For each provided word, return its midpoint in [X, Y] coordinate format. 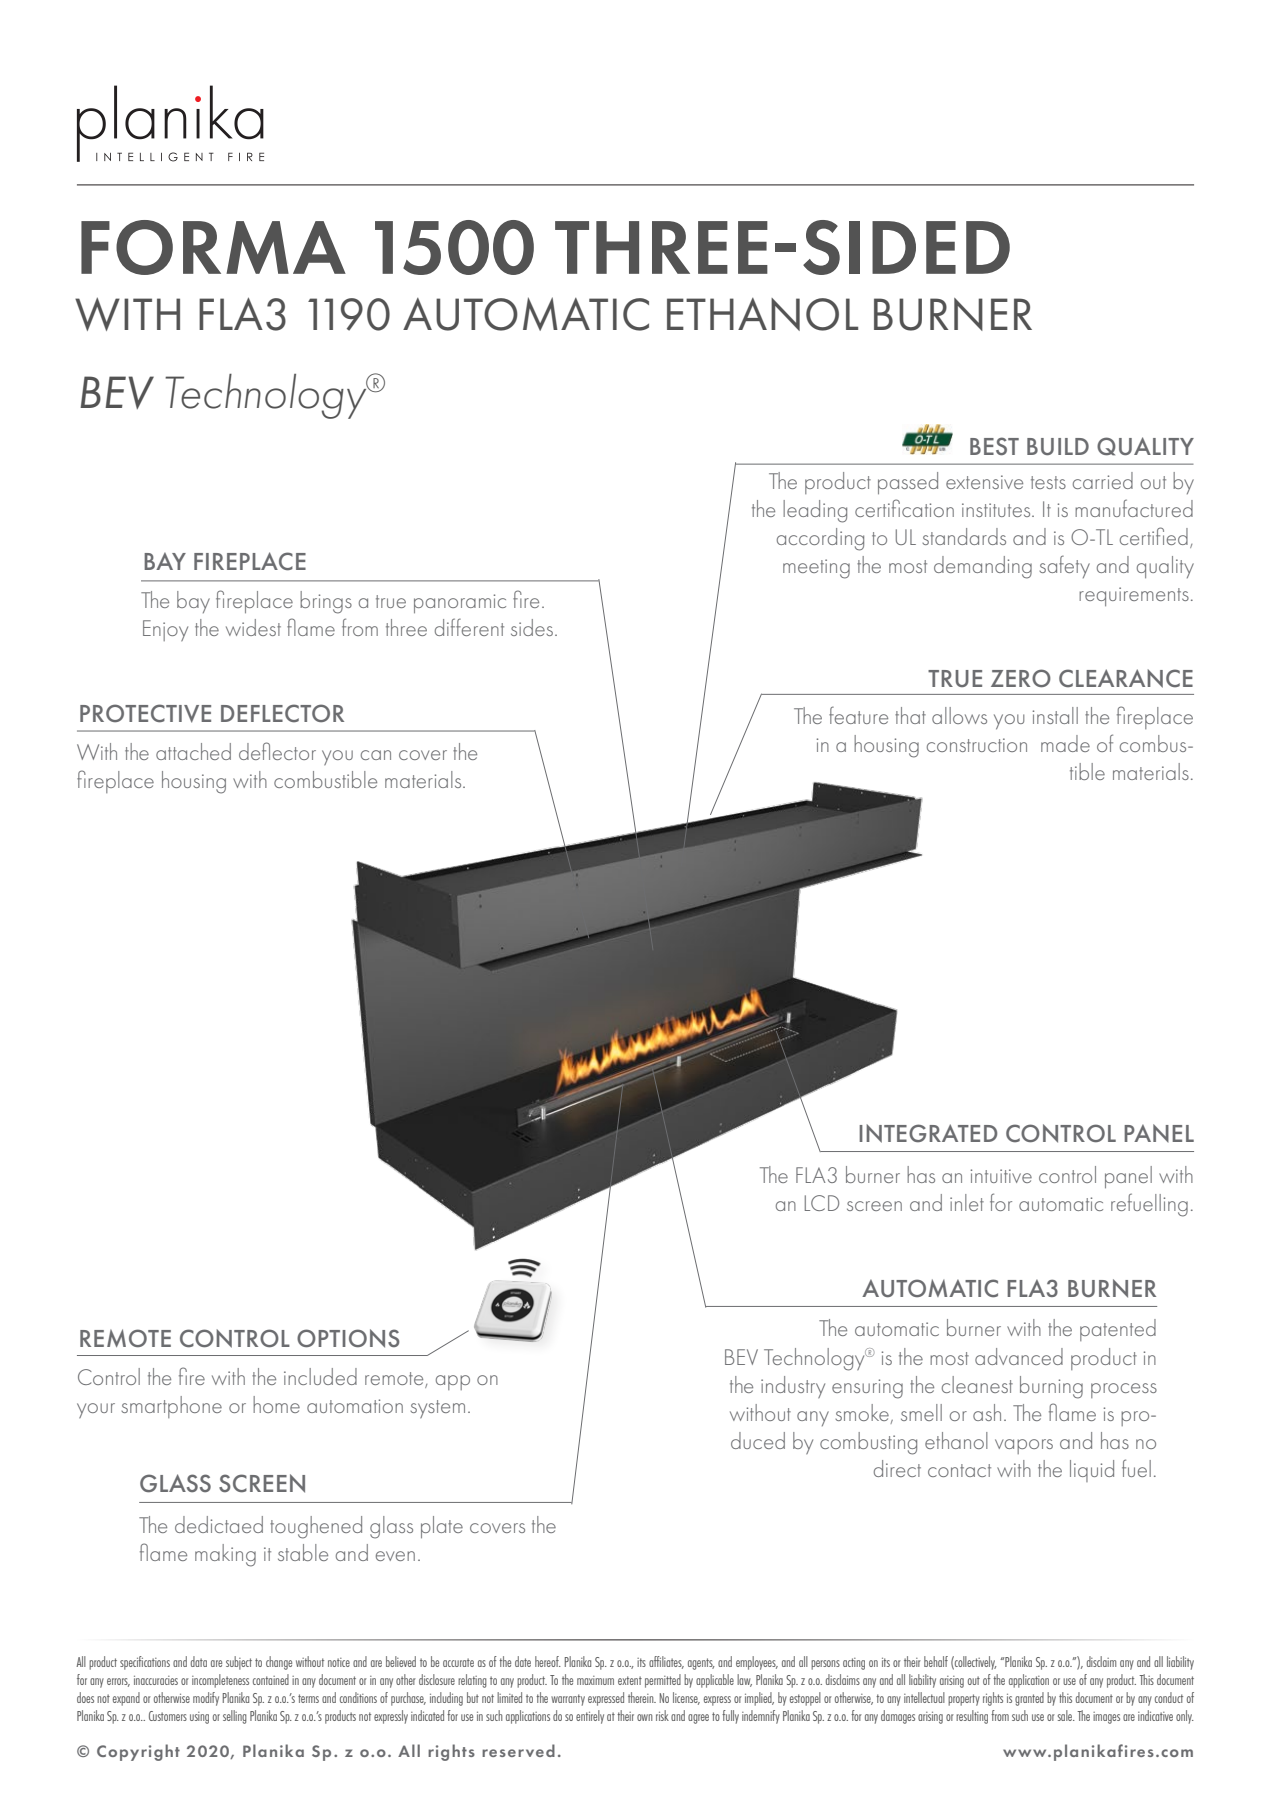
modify [206, 1699]
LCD [822, 1203]
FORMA [213, 247]
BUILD [1058, 446]
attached [193, 751]
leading [815, 511]
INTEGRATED [928, 1133]
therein [642, 1697]
